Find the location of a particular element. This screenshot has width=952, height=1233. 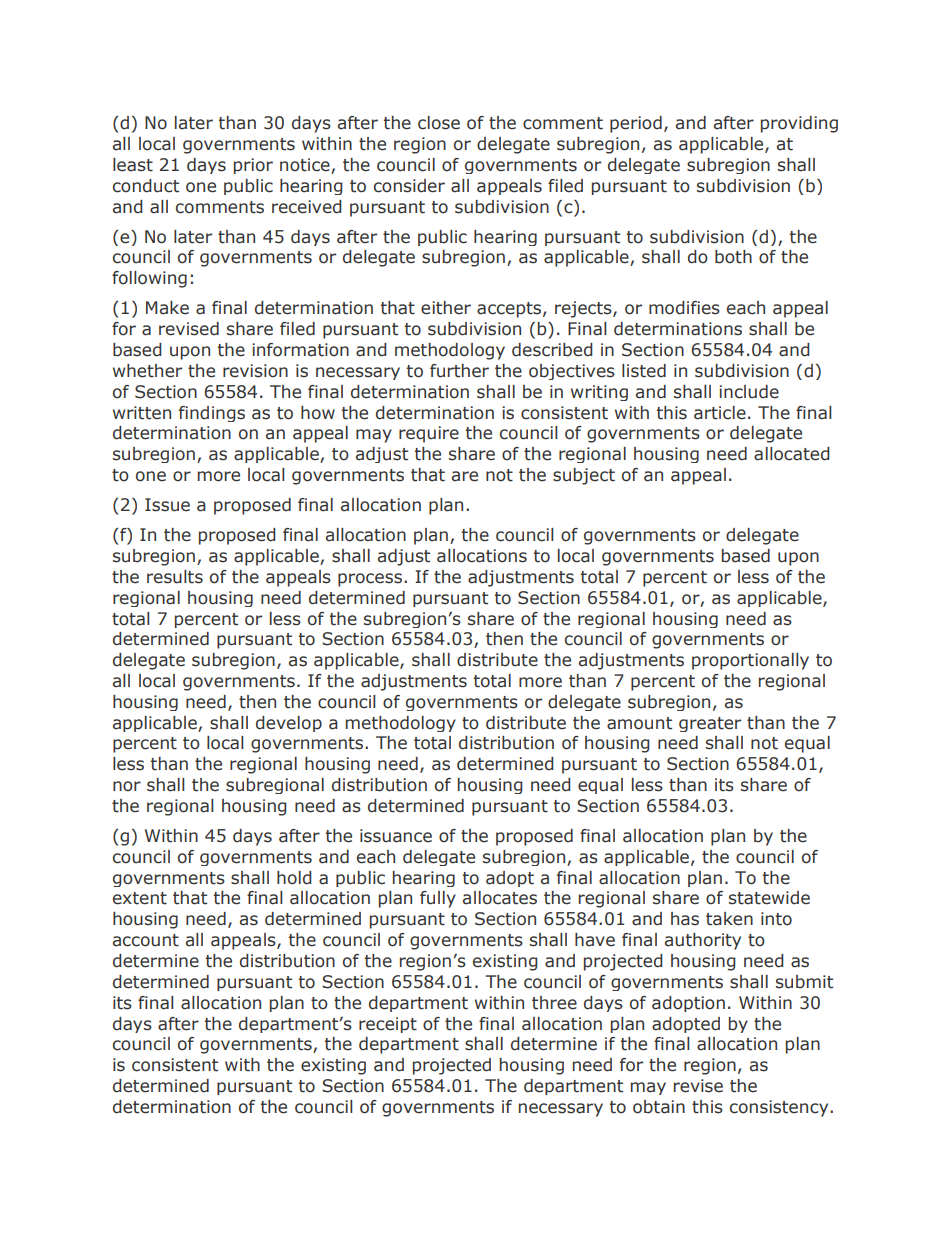

process is located at coordinates (370, 580).
